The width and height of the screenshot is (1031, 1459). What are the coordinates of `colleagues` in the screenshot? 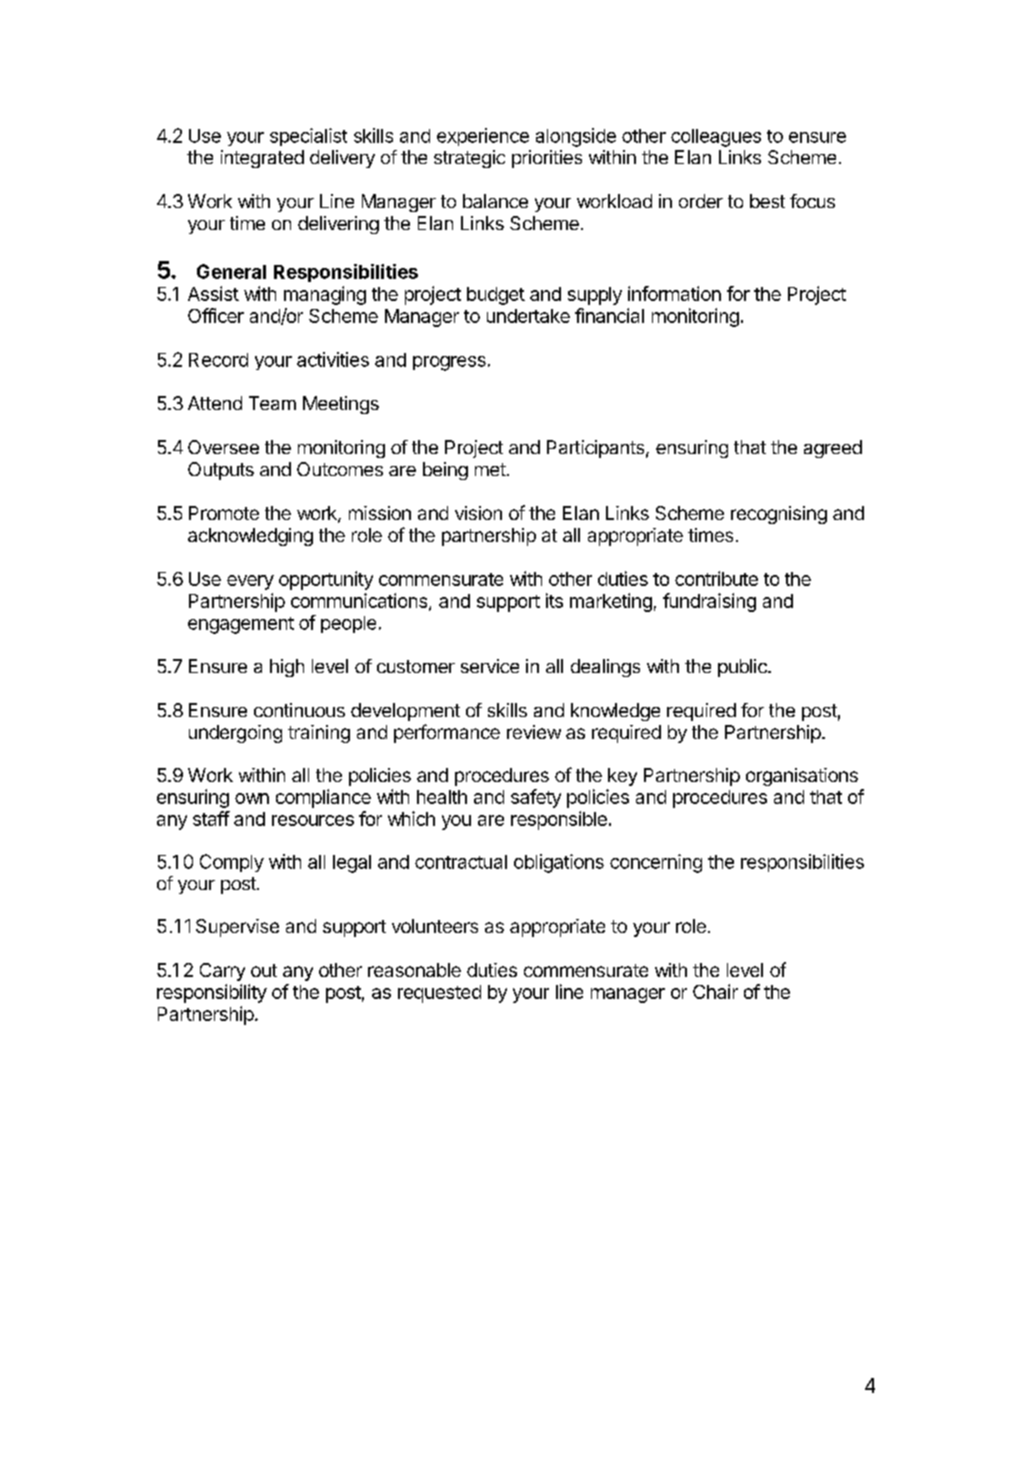 It's located at (716, 138).
